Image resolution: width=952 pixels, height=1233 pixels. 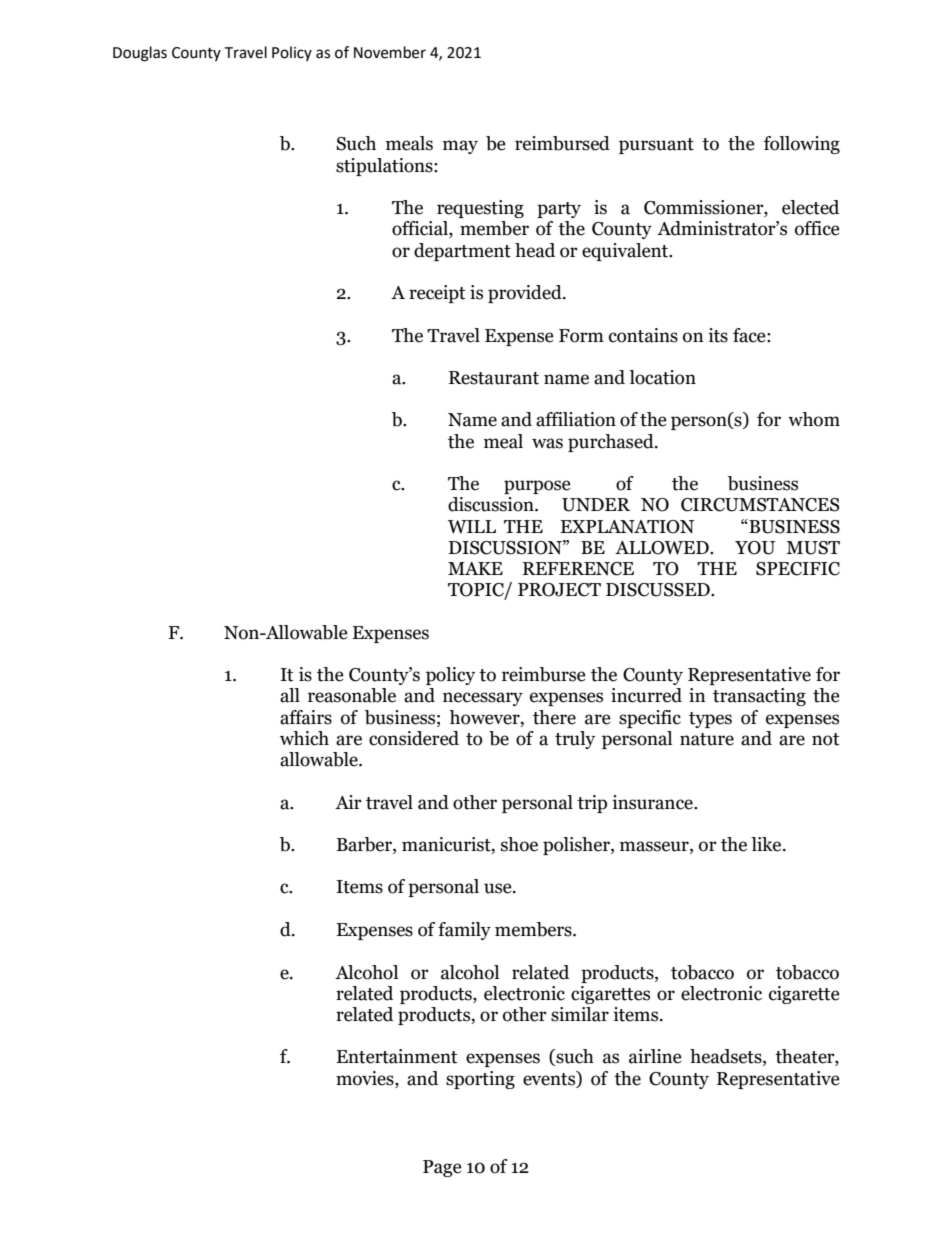 What do you see at coordinates (475, 568) in the image?
I see `MAKE` at bounding box center [475, 568].
